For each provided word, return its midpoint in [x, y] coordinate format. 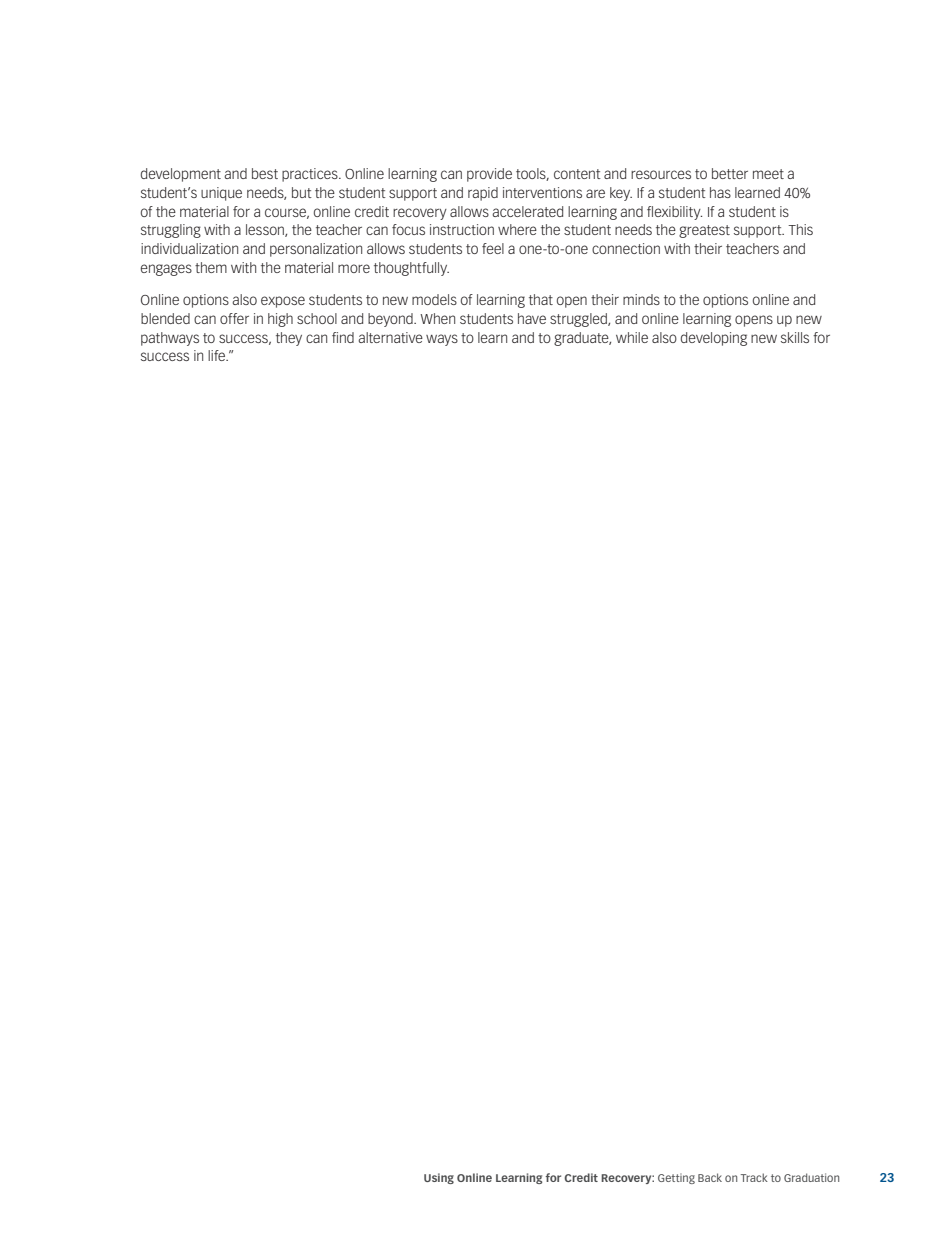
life [218, 355]
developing [714, 339]
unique [221, 194]
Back [710, 1177]
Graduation [811, 1177]
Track [754, 1177]
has [720, 192]
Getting [676, 1178]
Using [439, 1178]
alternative [390, 337]
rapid [483, 194]
